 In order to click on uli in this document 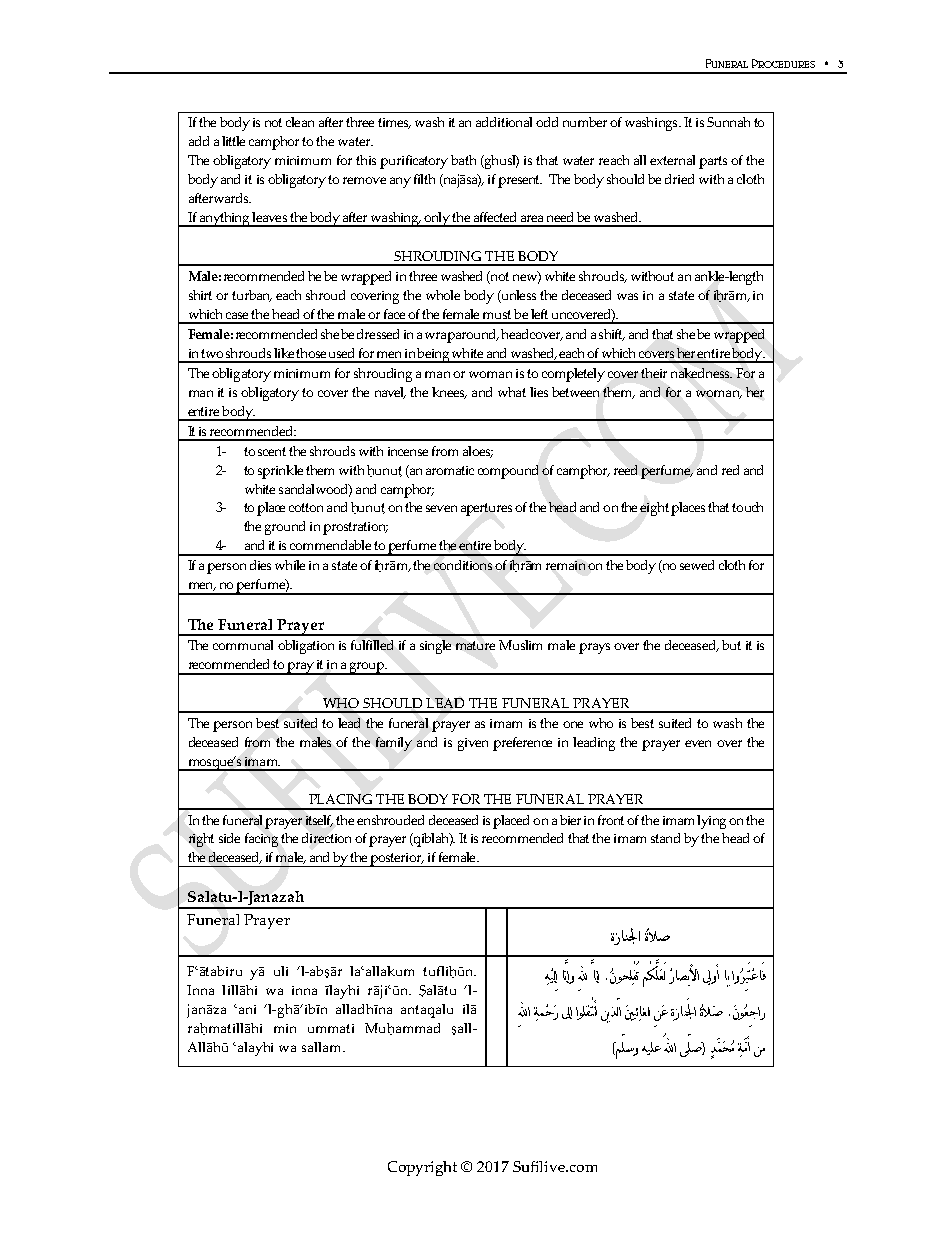, I will do `click(281, 971)`.
